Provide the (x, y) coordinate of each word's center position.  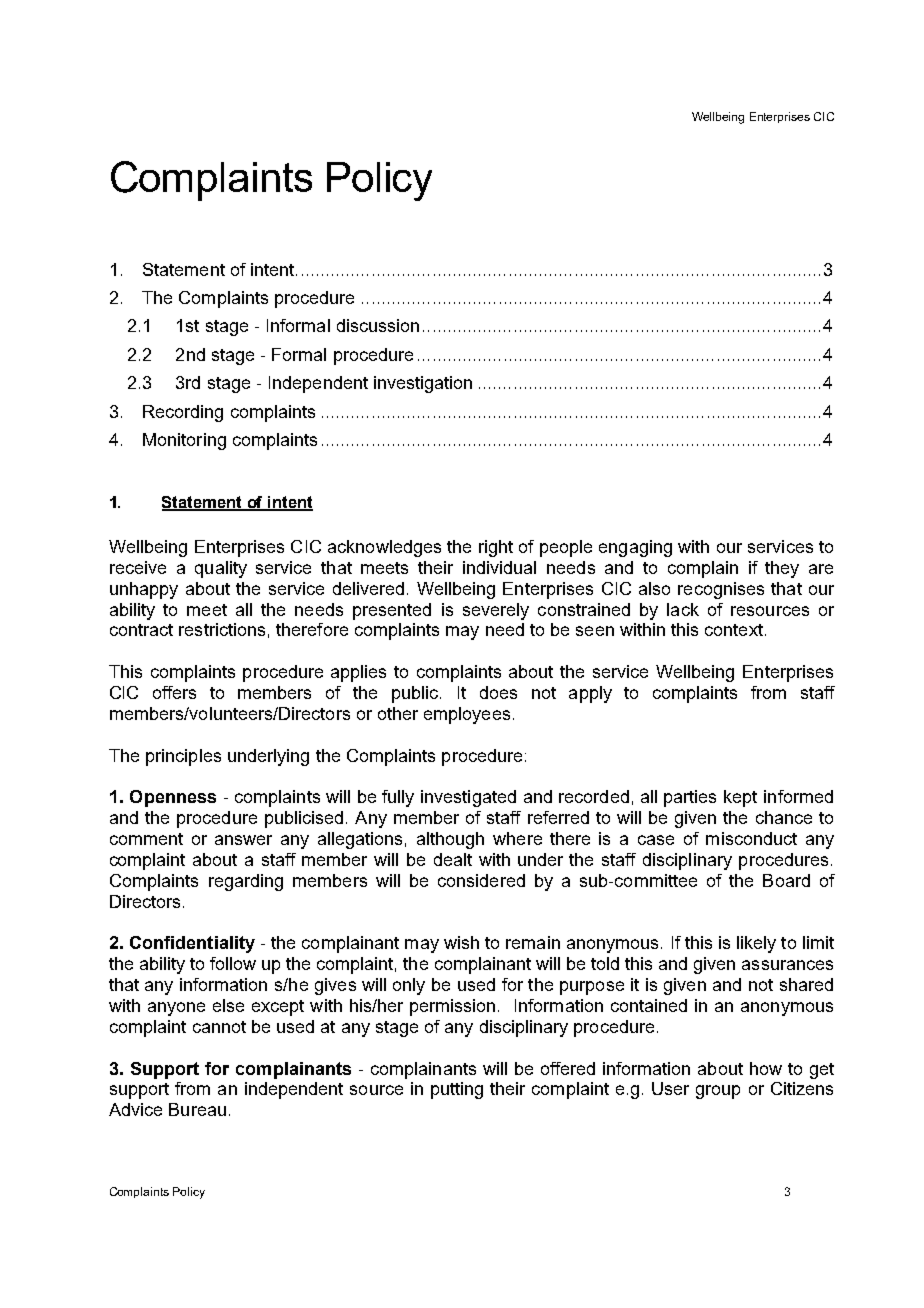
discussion (378, 325)
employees (467, 715)
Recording (183, 413)
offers (174, 692)
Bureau (197, 1109)
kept (740, 798)
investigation (423, 384)
